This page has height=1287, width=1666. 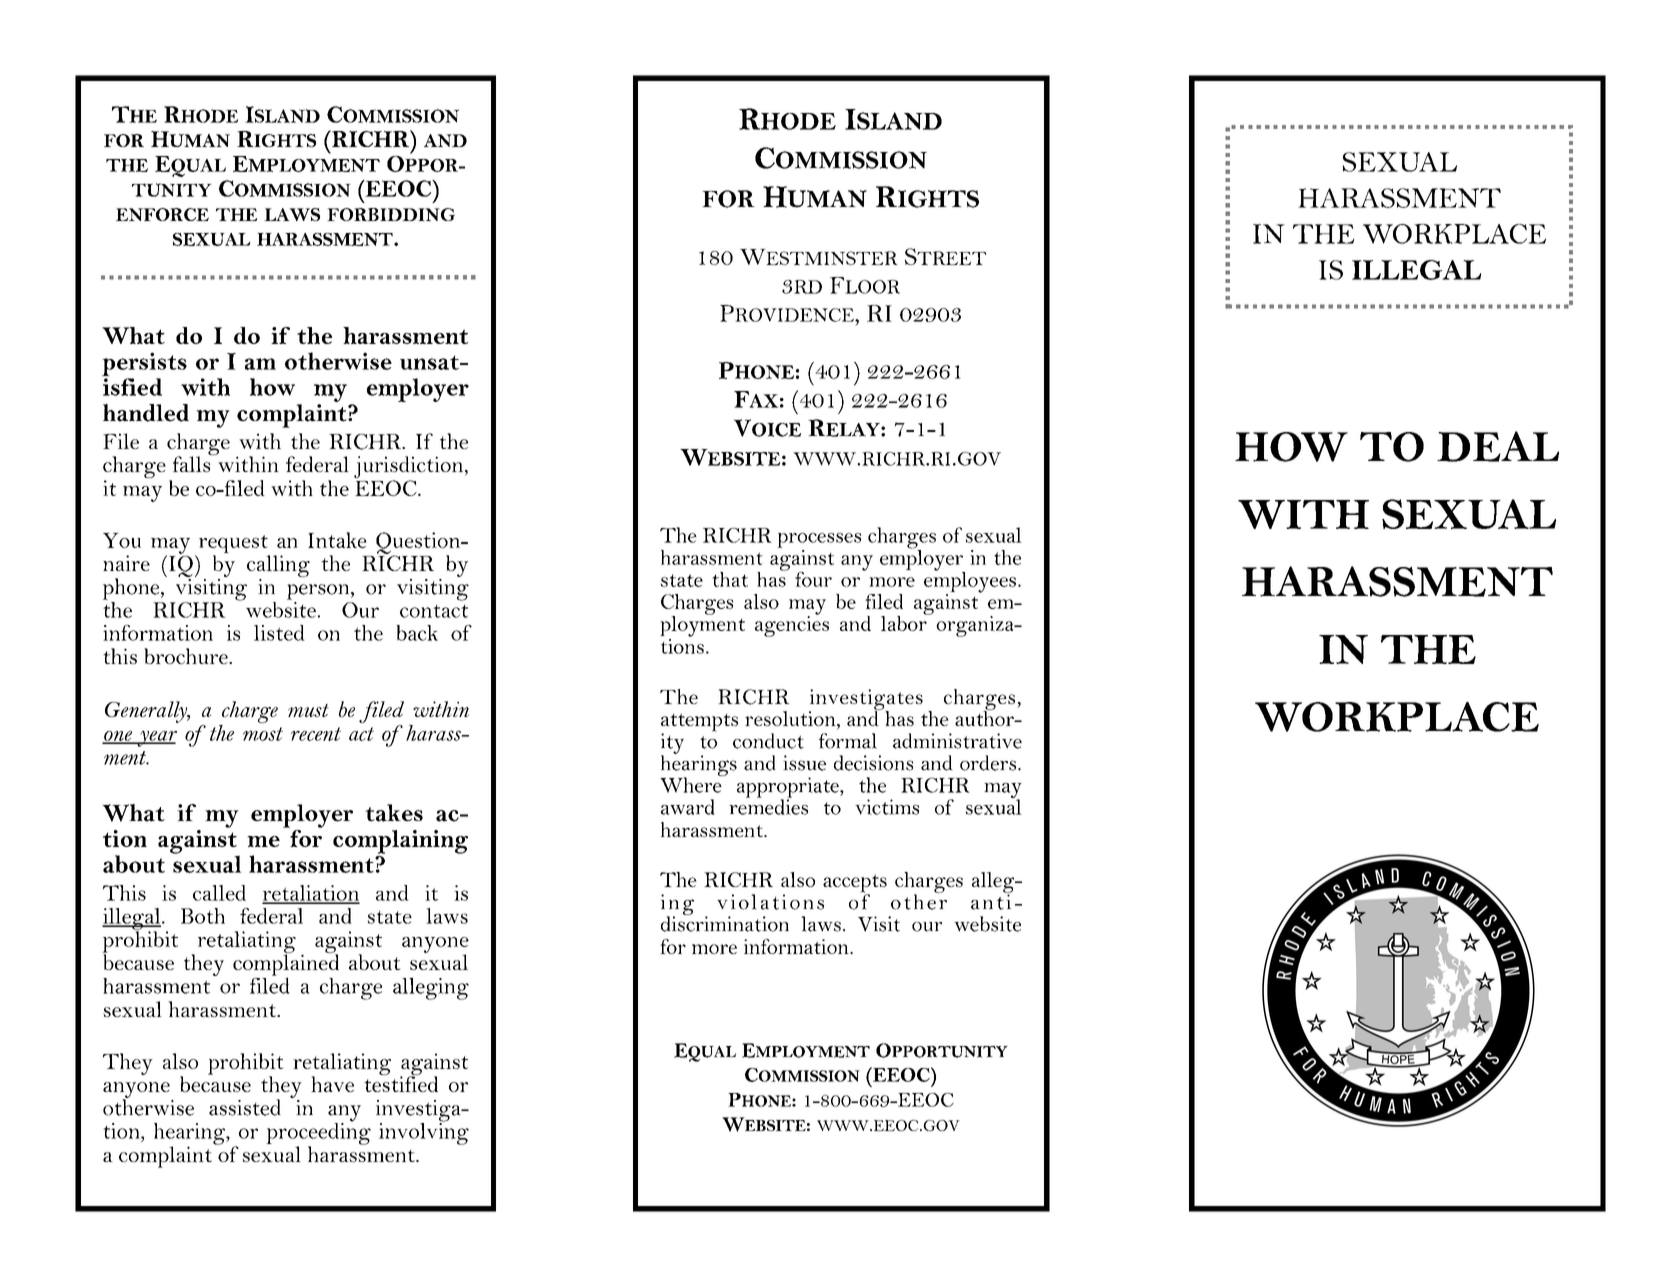 I want to click on ENFORCE, so click(x=162, y=214).
